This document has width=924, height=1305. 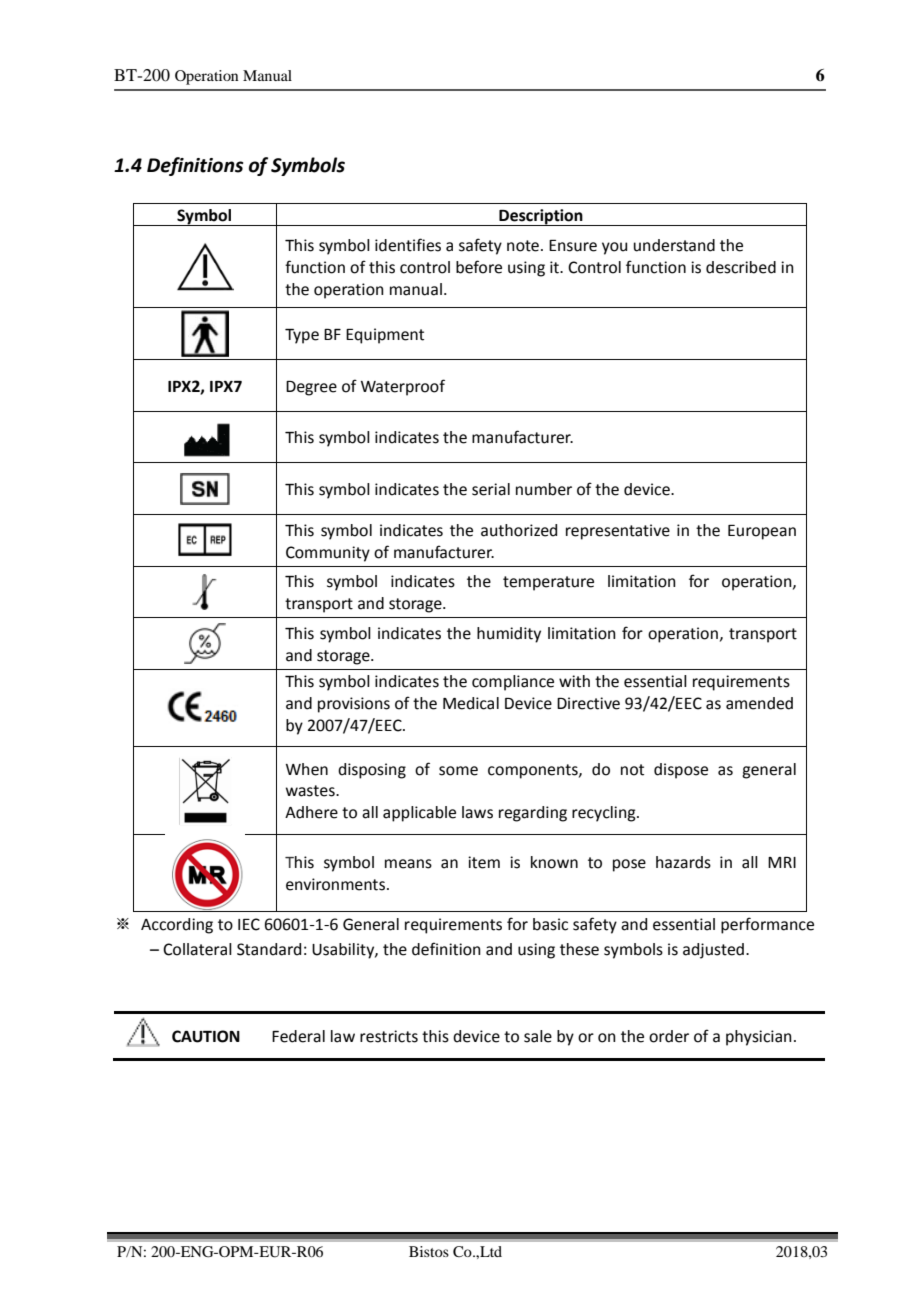 I want to click on CAUTION, so click(x=206, y=1036).
